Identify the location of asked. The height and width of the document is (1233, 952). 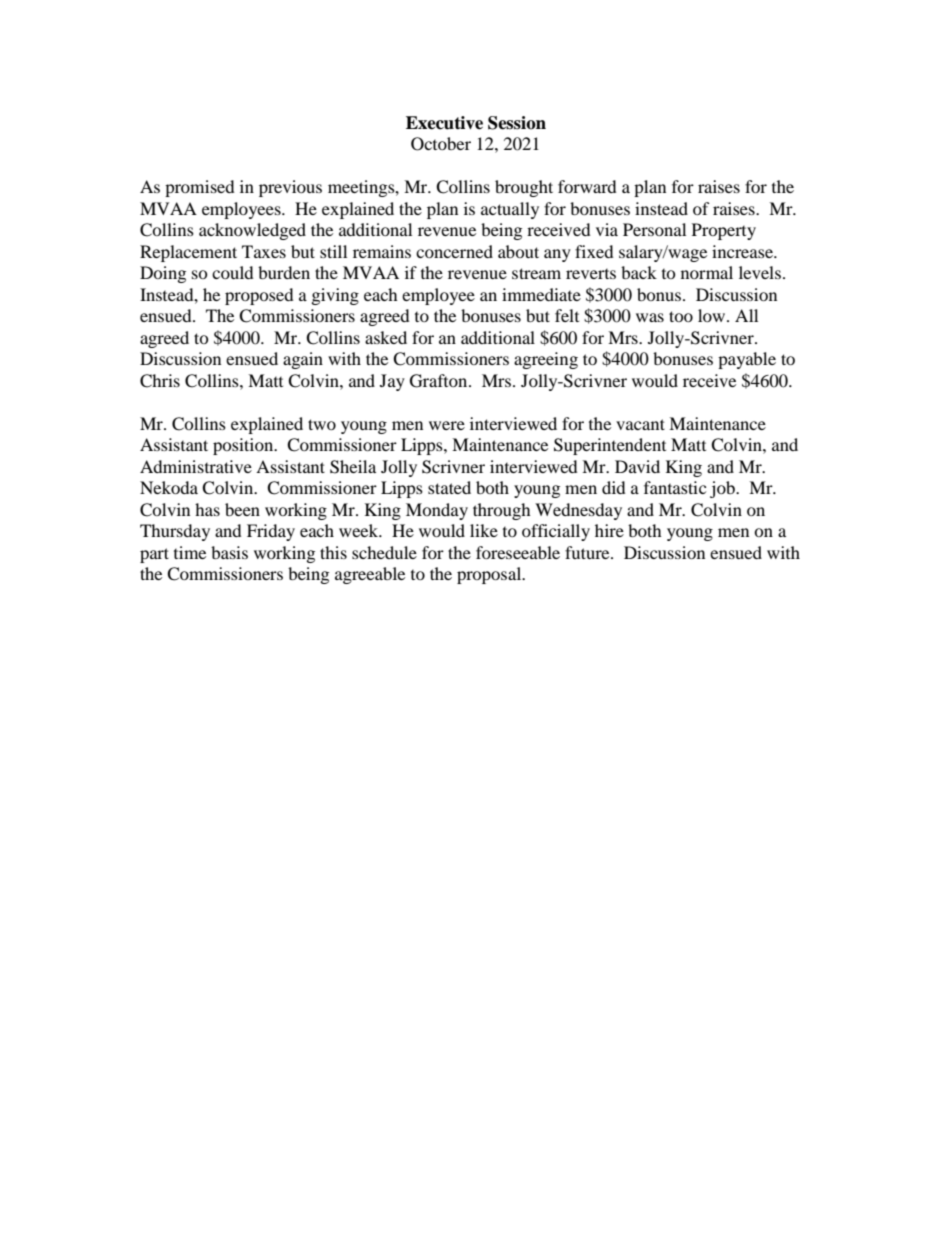
(386, 337).
